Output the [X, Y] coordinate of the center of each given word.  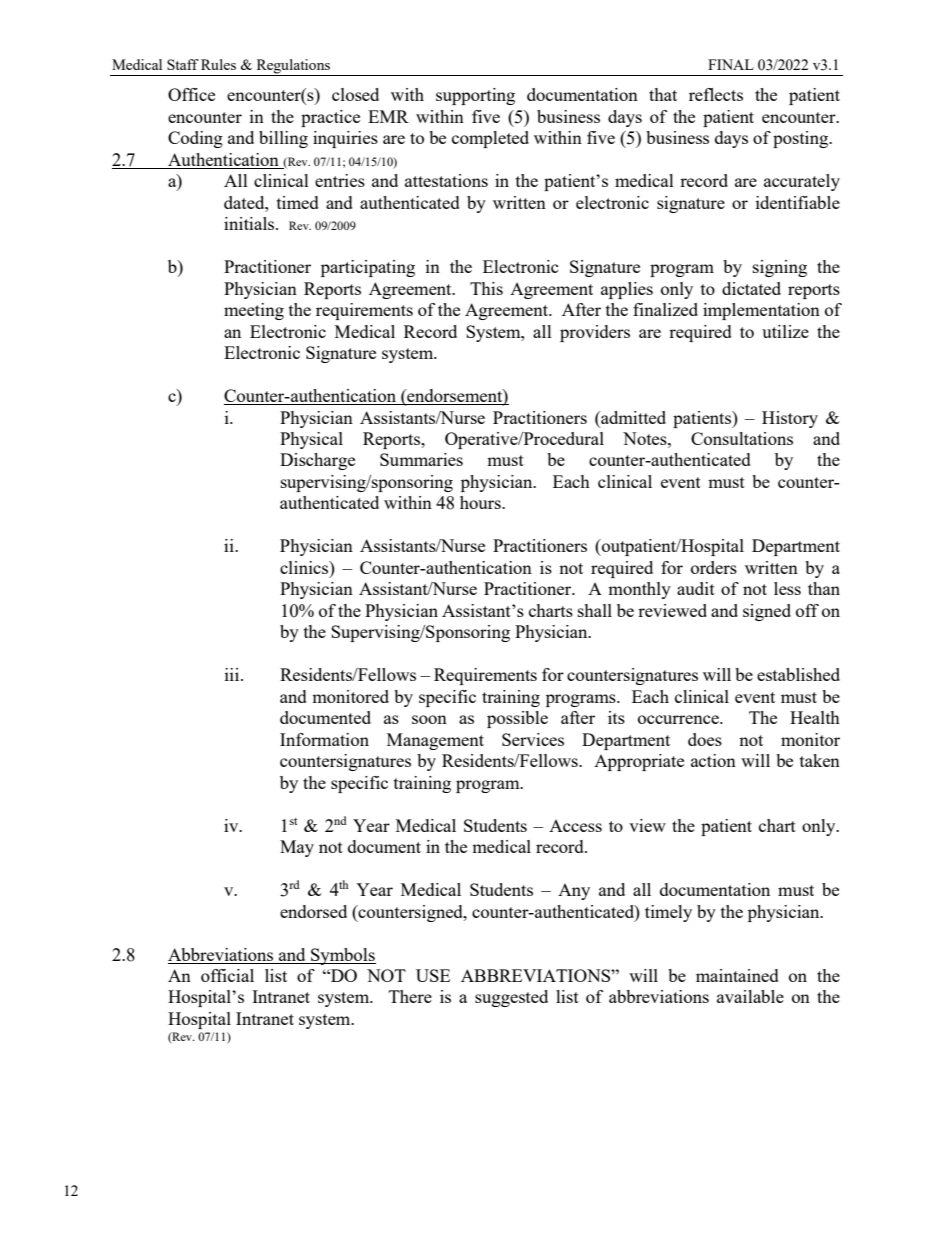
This [486, 288]
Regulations [293, 67]
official [227, 975]
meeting [254, 311]
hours [481, 502]
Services [533, 739]
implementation [761, 311]
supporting [475, 96]
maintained [737, 975]
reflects [716, 94]
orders [714, 567]
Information [324, 739]
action [713, 760]
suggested [511, 998]
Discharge [317, 461]
